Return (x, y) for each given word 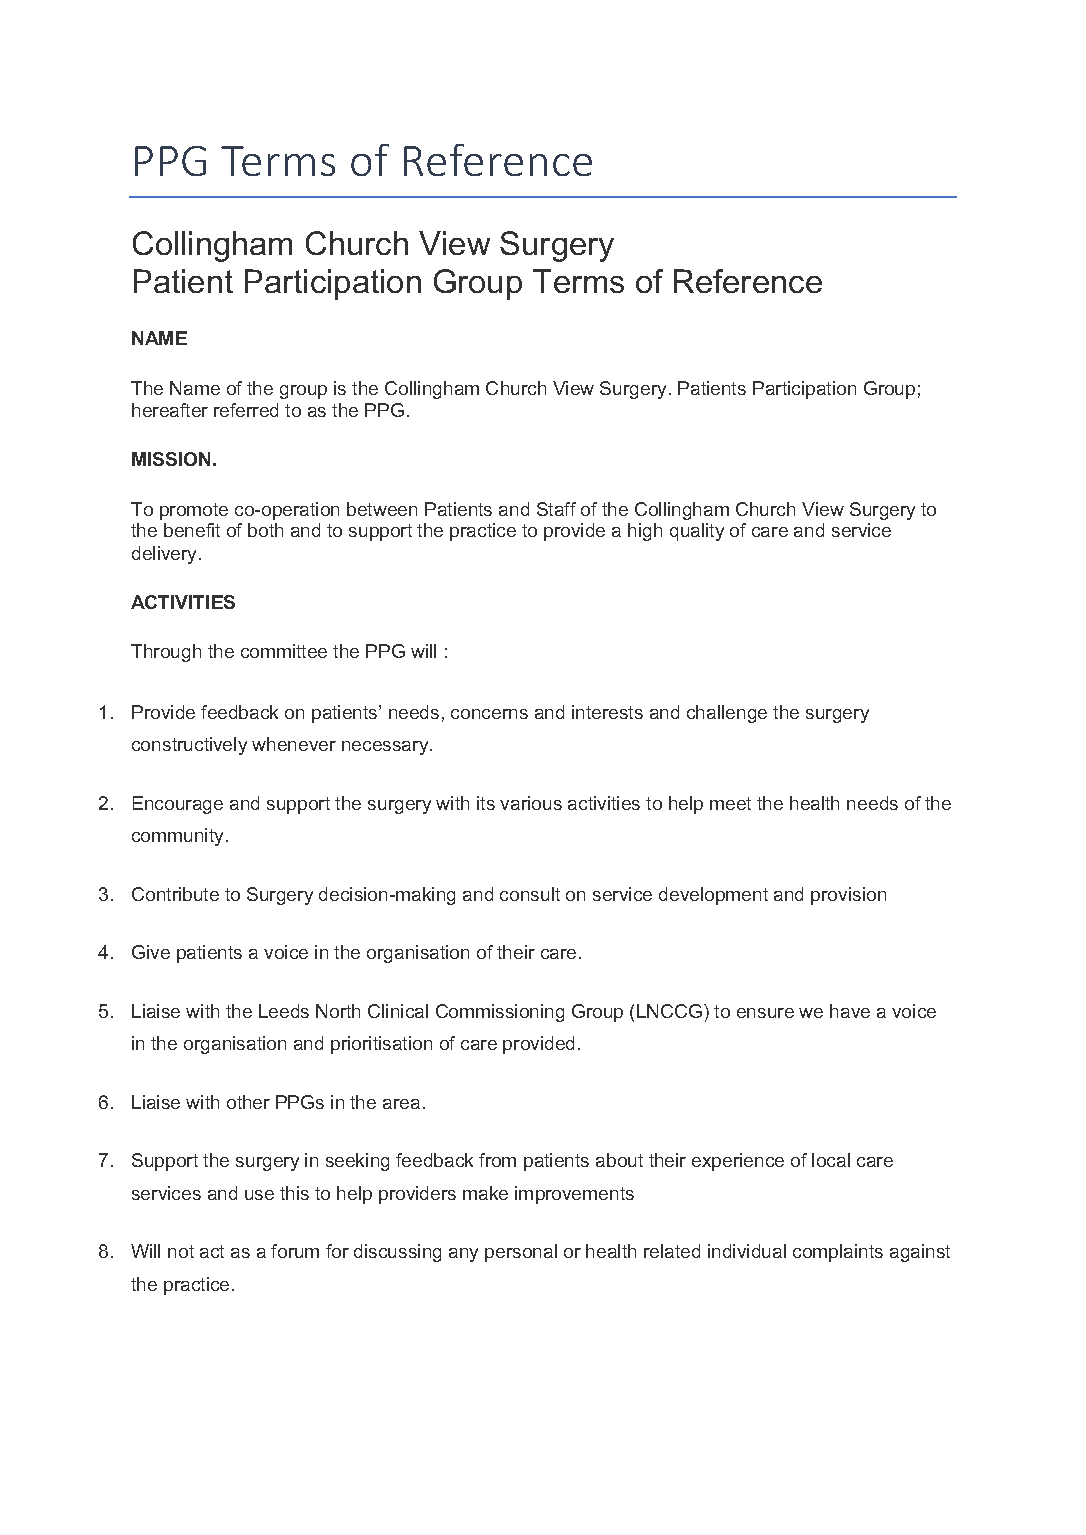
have (850, 1011)
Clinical (398, 1011)
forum (295, 1251)
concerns (489, 714)
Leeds (284, 1011)
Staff (556, 509)
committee (284, 651)
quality (697, 532)
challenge (727, 714)
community (177, 837)
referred (246, 410)
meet (730, 803)
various (531, 803)
